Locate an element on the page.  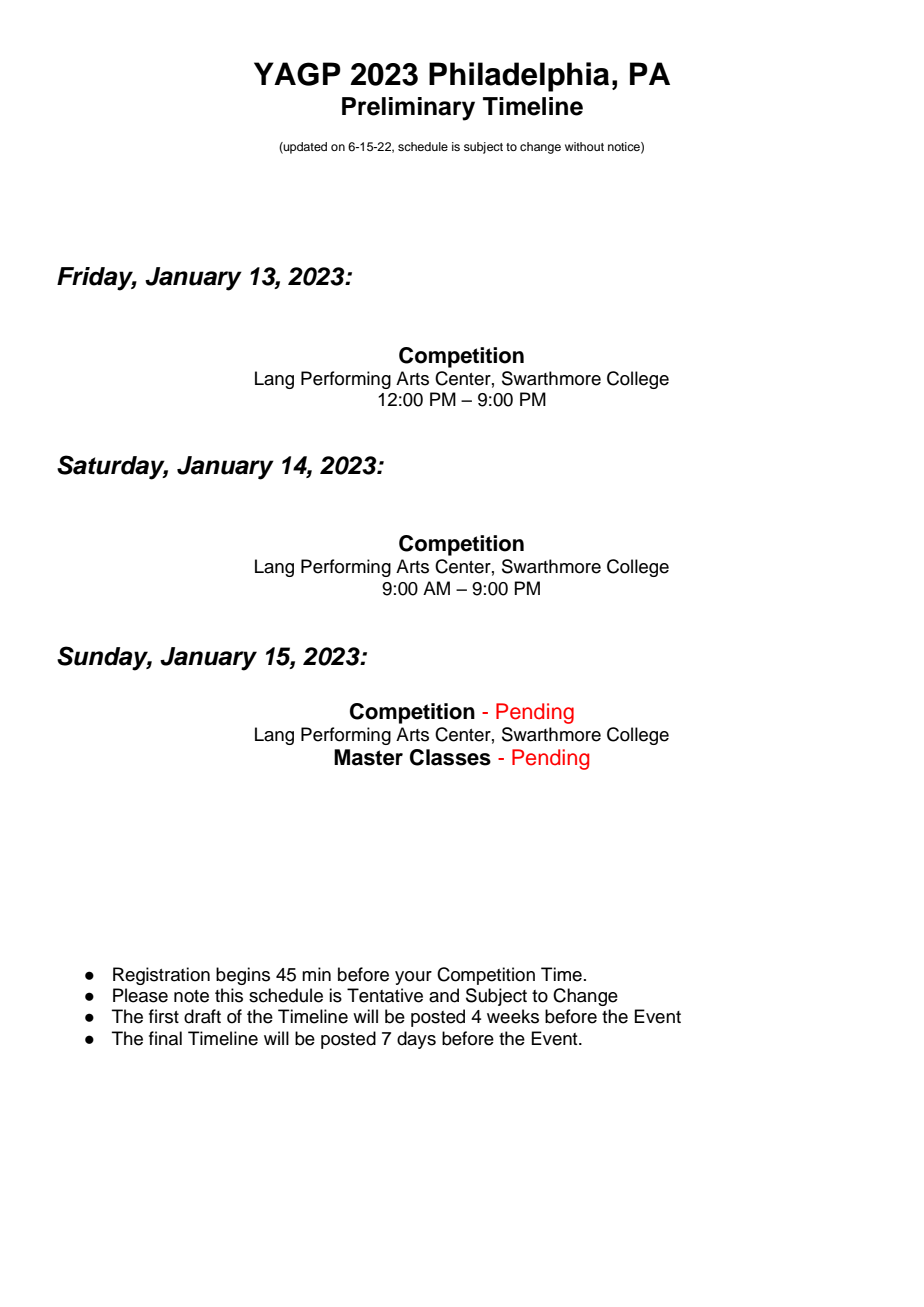
draft is located at coordinates (202, 1016).
